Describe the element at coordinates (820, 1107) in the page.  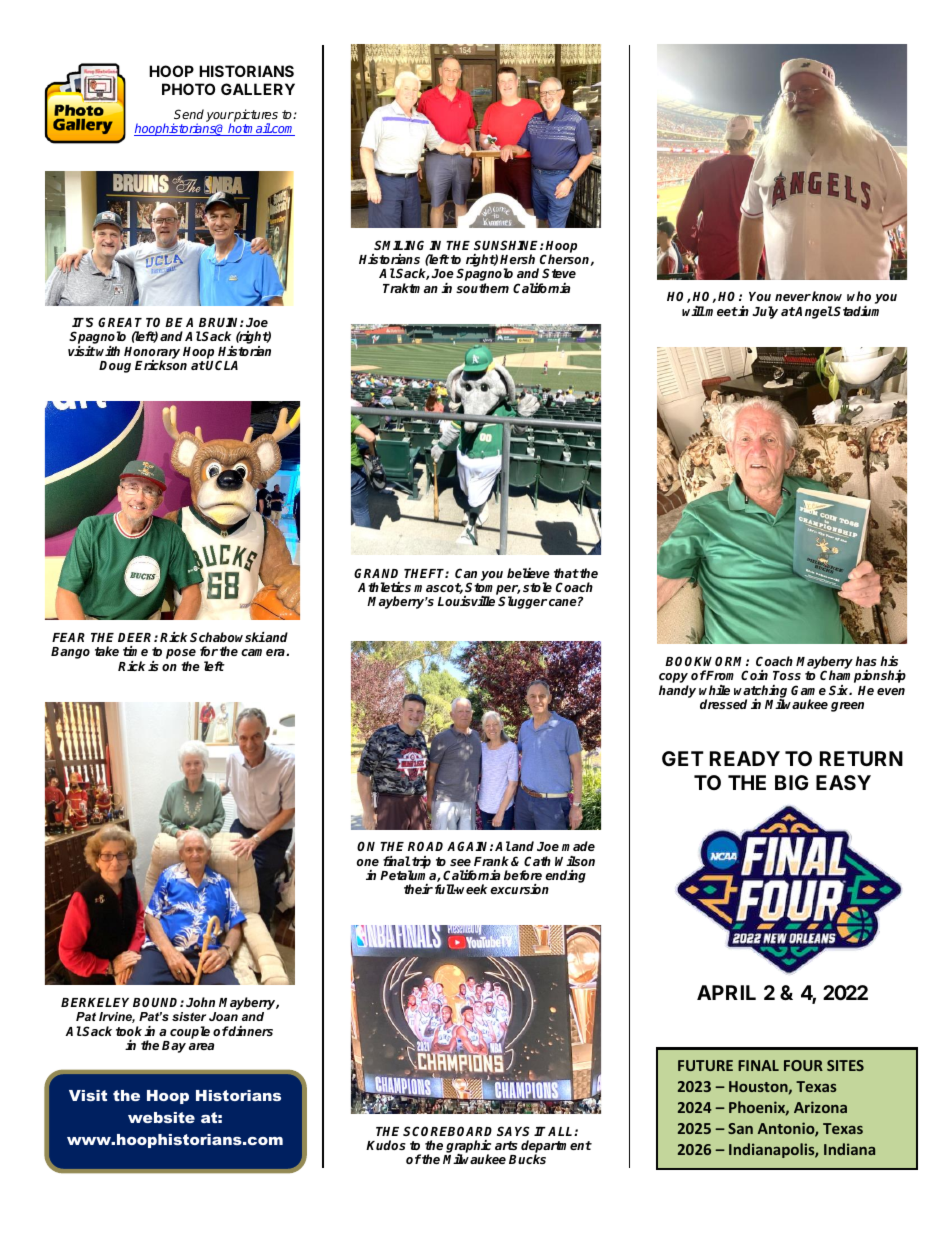
I see `Arizona` at that location.
